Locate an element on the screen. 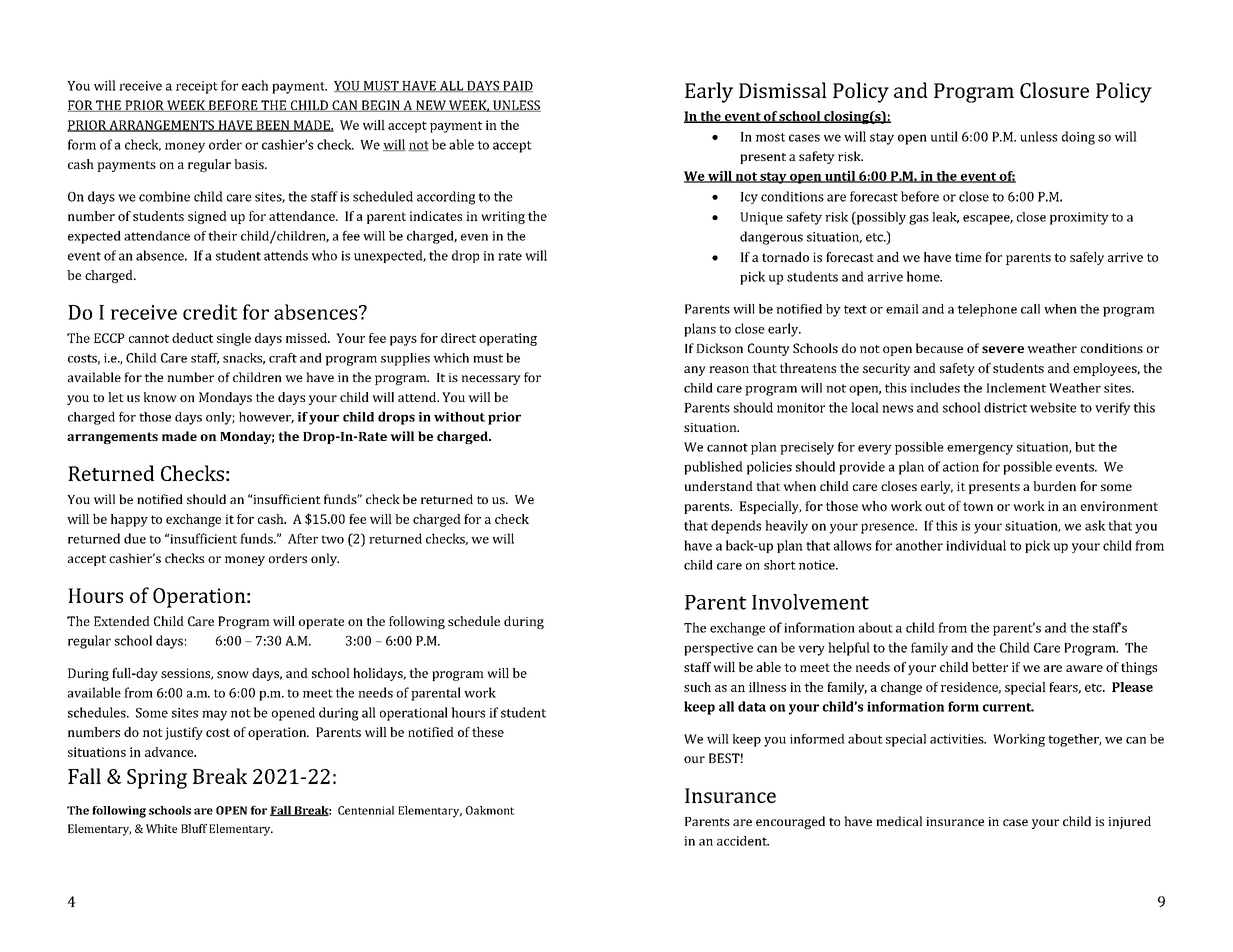 The image size is (1233, 952). BEEN is located at coordinates (273, 126).
